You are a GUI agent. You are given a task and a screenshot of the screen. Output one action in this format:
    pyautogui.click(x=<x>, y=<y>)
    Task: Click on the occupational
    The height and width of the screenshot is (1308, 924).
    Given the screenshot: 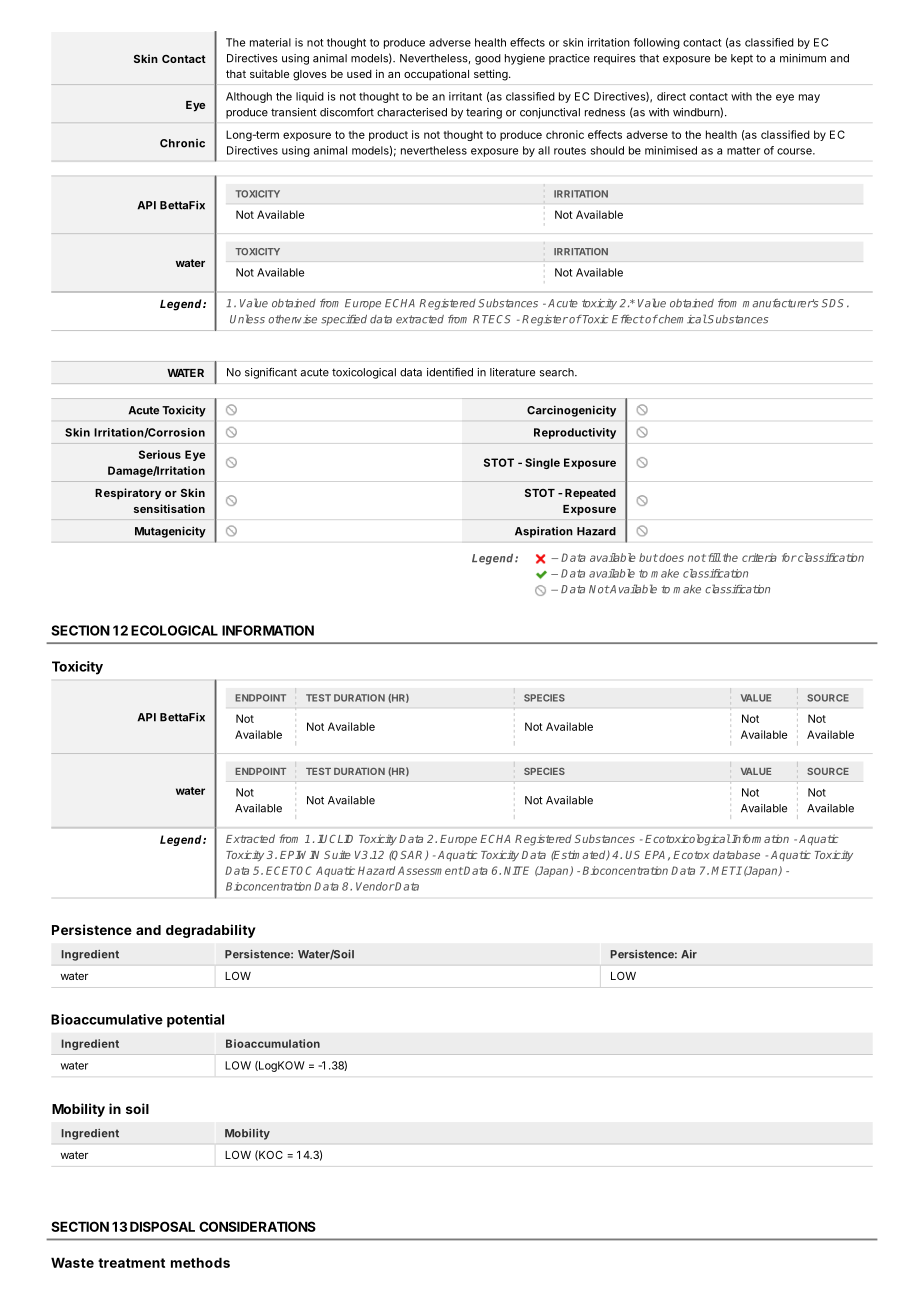 What is the action you would take?
    pyautogui.click(x=436, y=74)
